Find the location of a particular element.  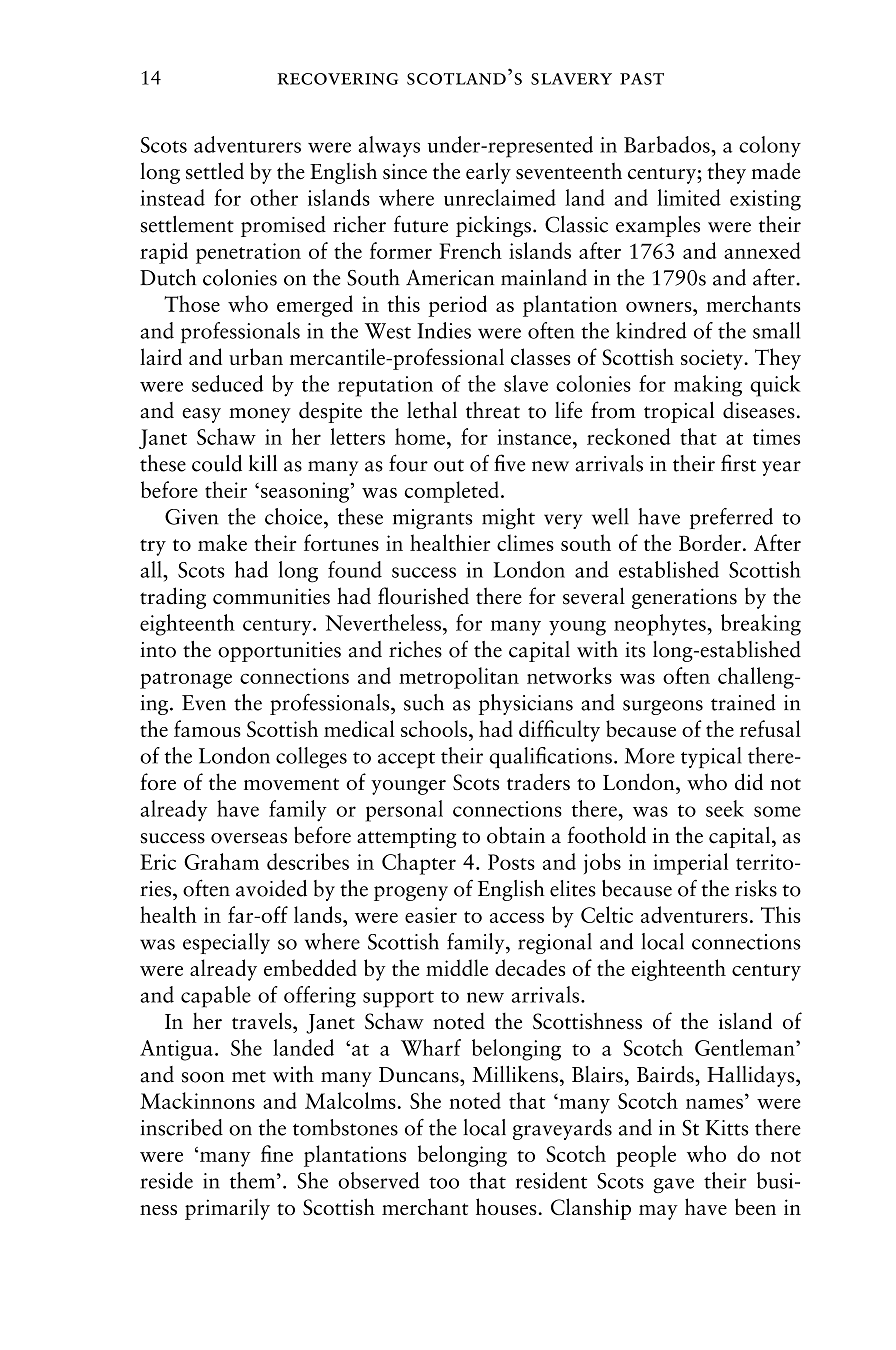

early is located at coordinates (488, 173).
